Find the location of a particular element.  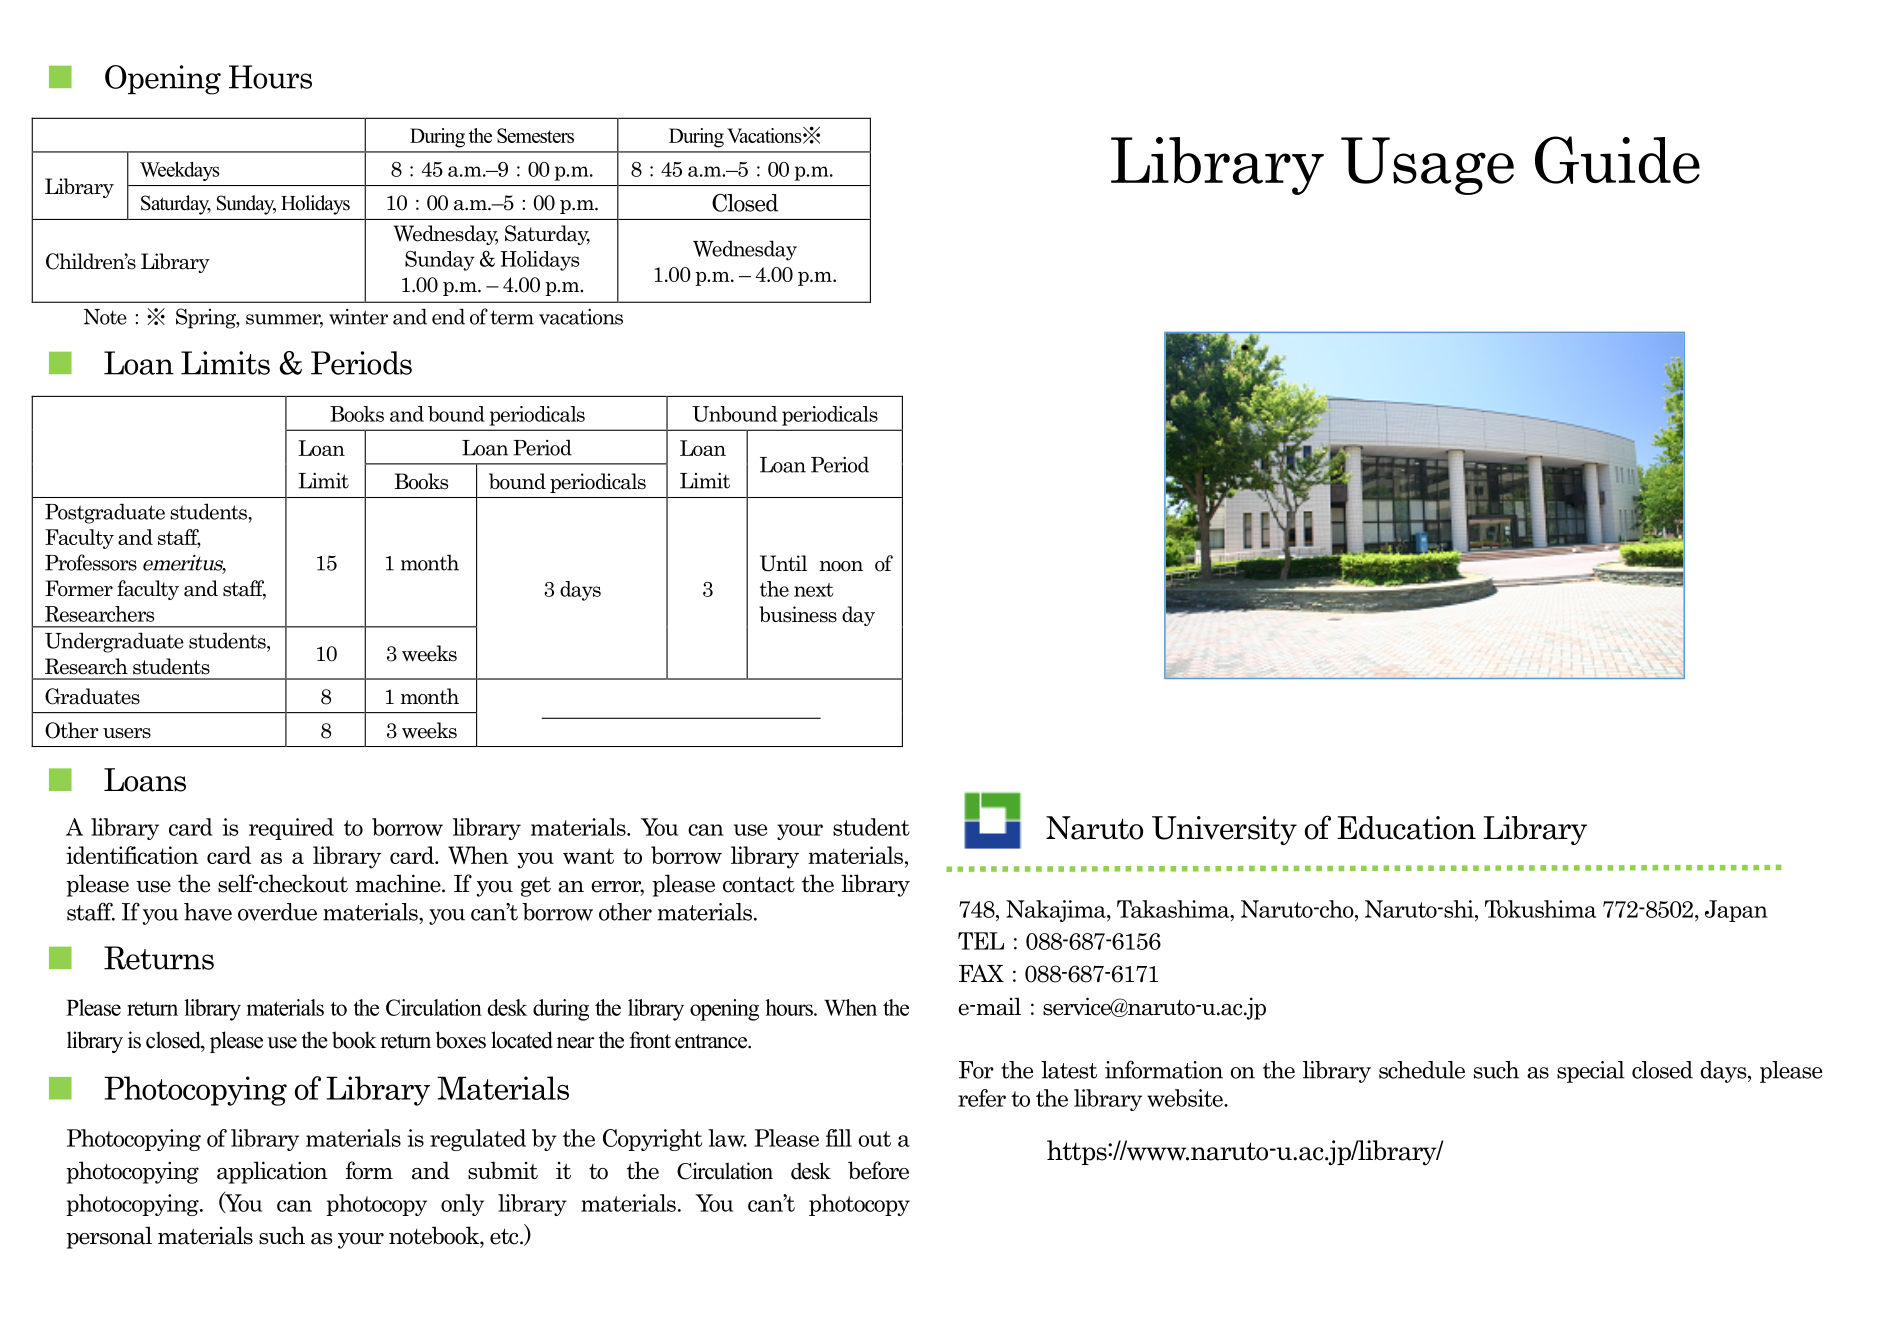

Semesters is located at coordinates (535, 135).
